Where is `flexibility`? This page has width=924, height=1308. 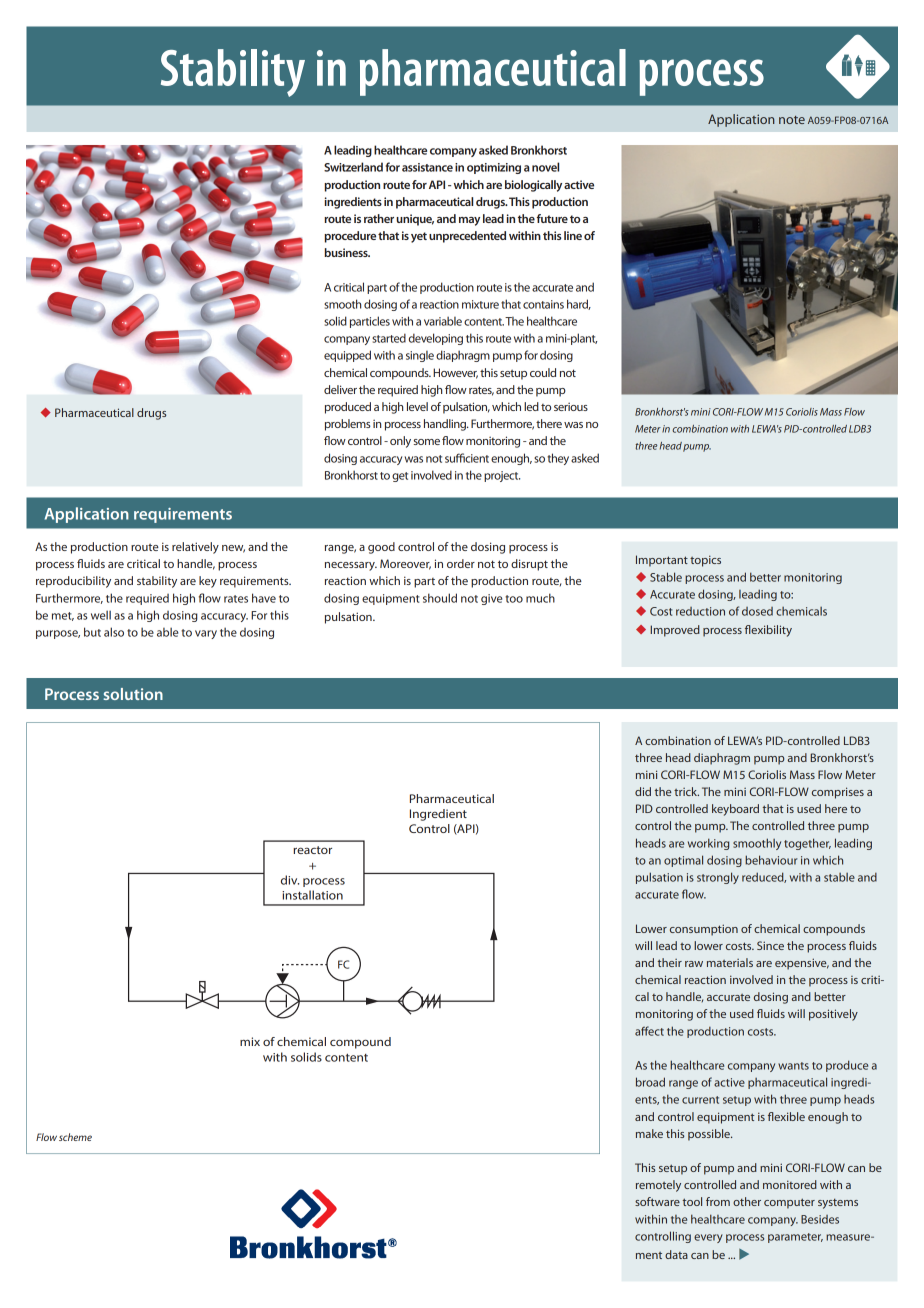 flexibility is located at coordinates (768, 631).
